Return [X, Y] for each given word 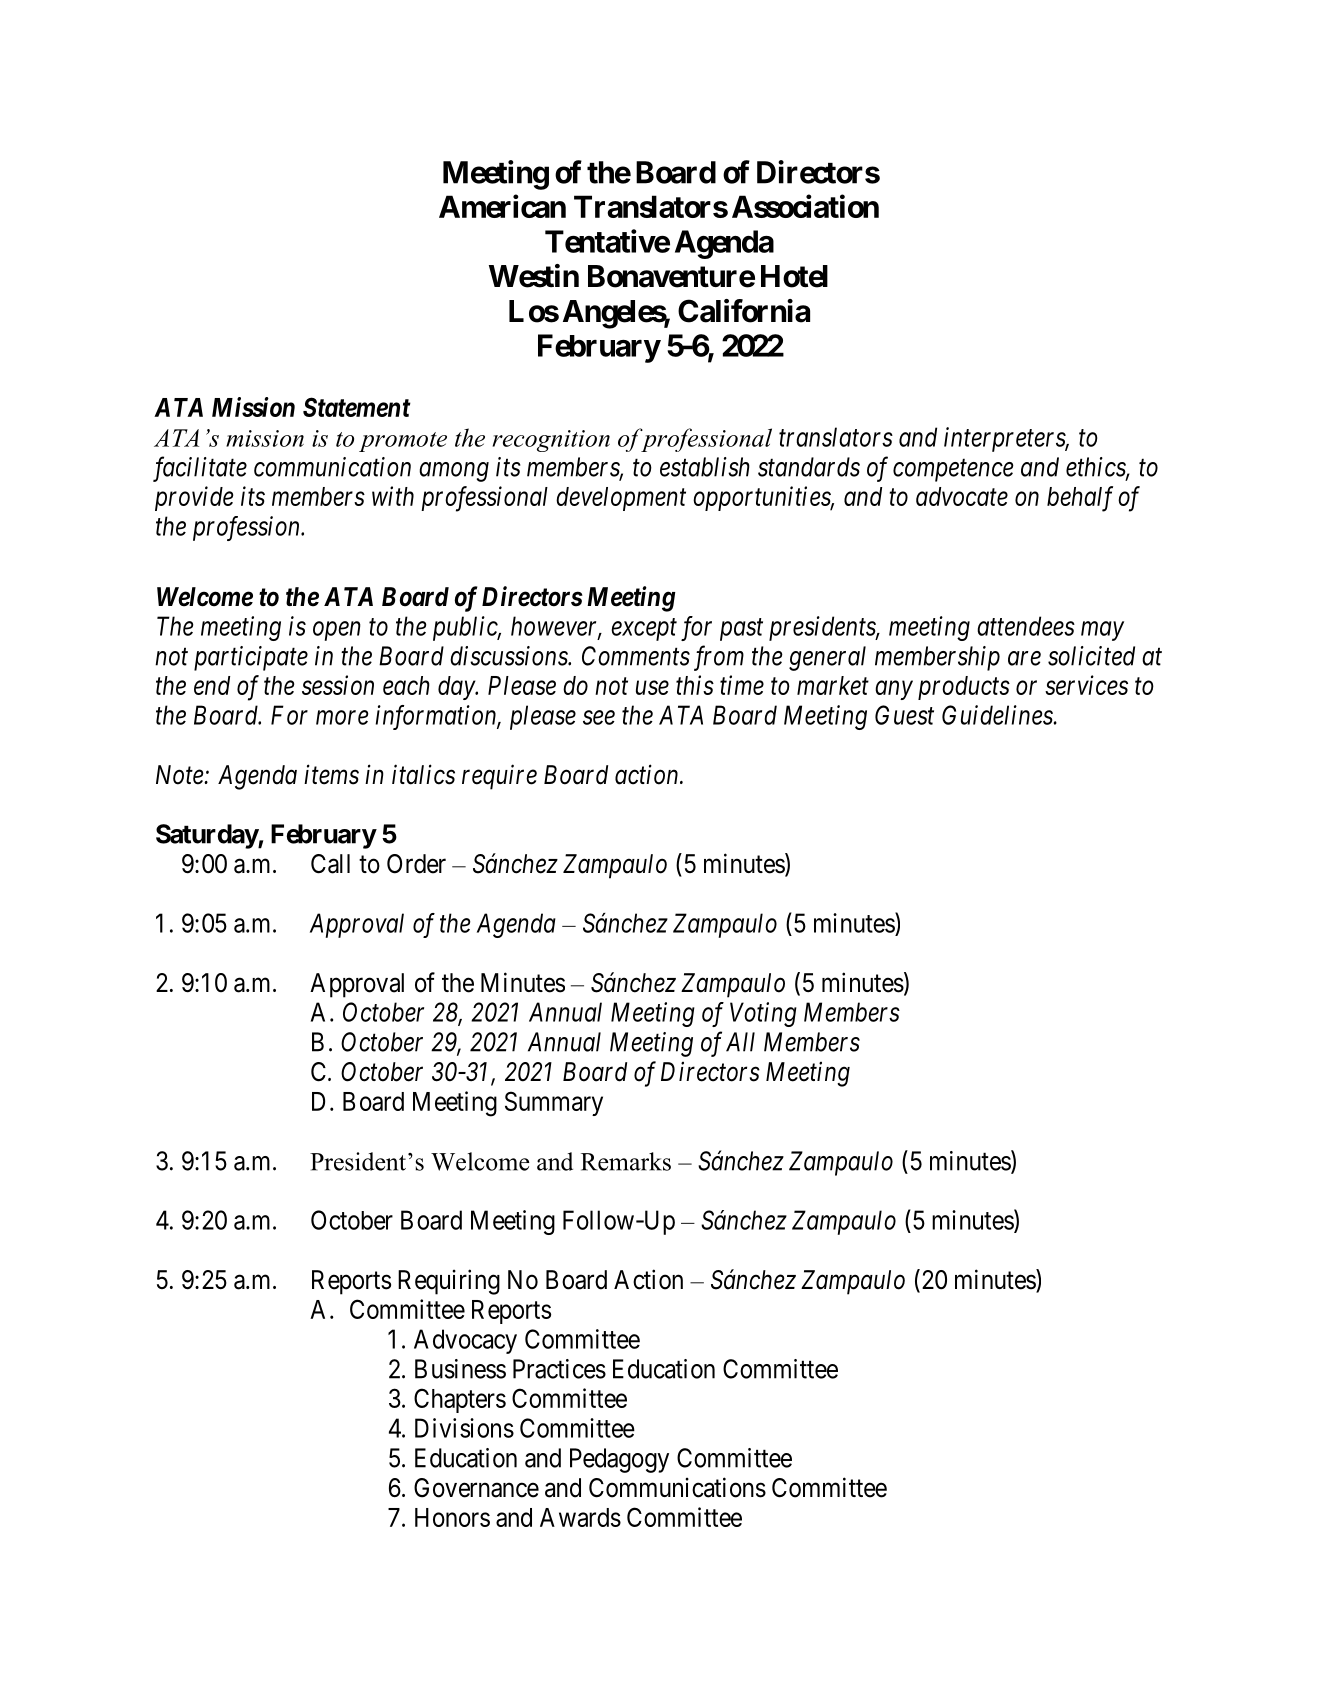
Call [330, 864]
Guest [904, 715]
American [502, 206]
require [499, 777]
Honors [452, 1517]
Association [805, 206]
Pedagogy [619, 1460]
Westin [534, 276]
